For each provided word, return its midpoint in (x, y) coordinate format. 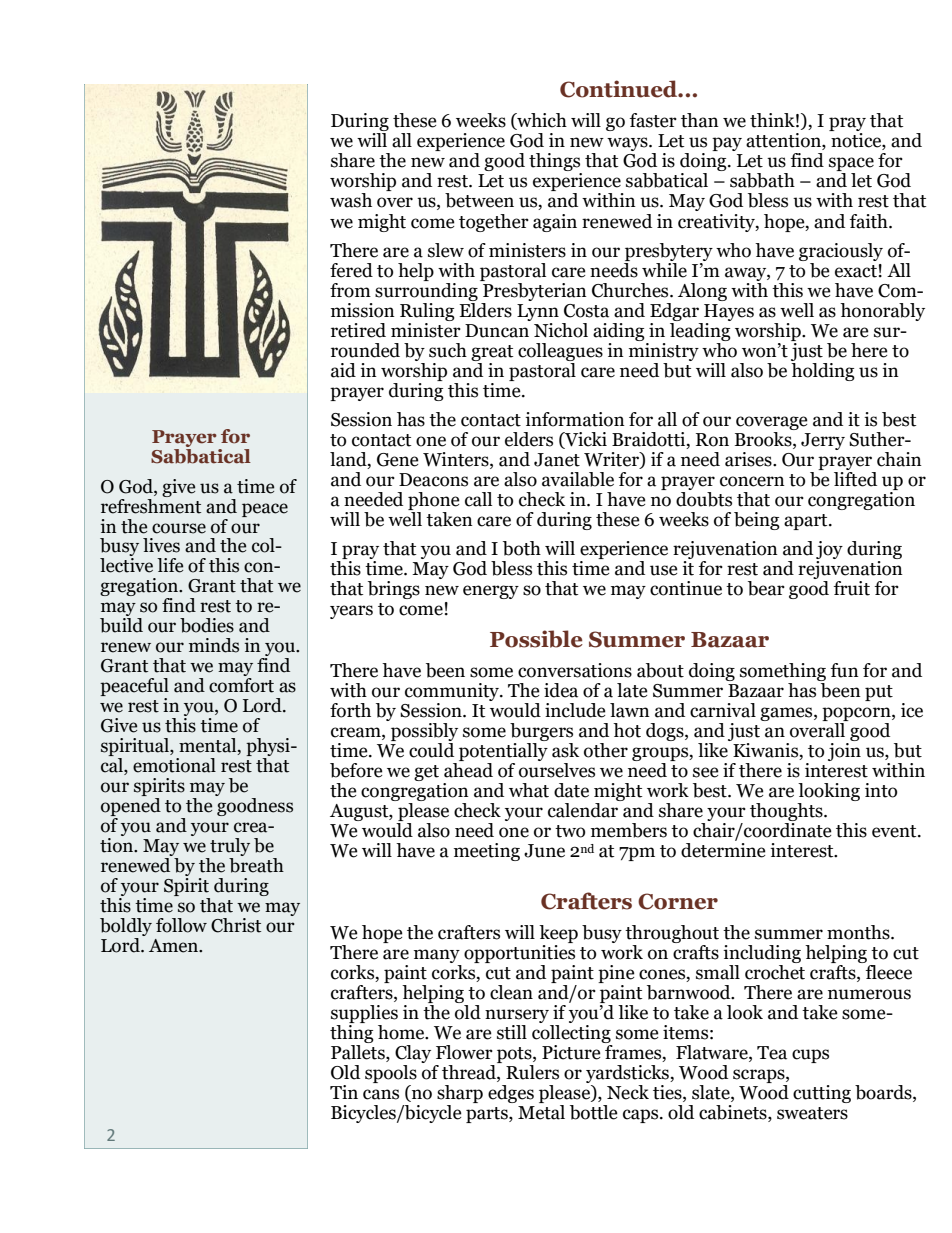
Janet (557, 460)
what (529, 790)
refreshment (151, 505)
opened (131, 807)
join (844, 752)
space (851, 165)
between (479, 200)
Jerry (823, 441)
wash (351, 200)
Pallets (359, 1052)
